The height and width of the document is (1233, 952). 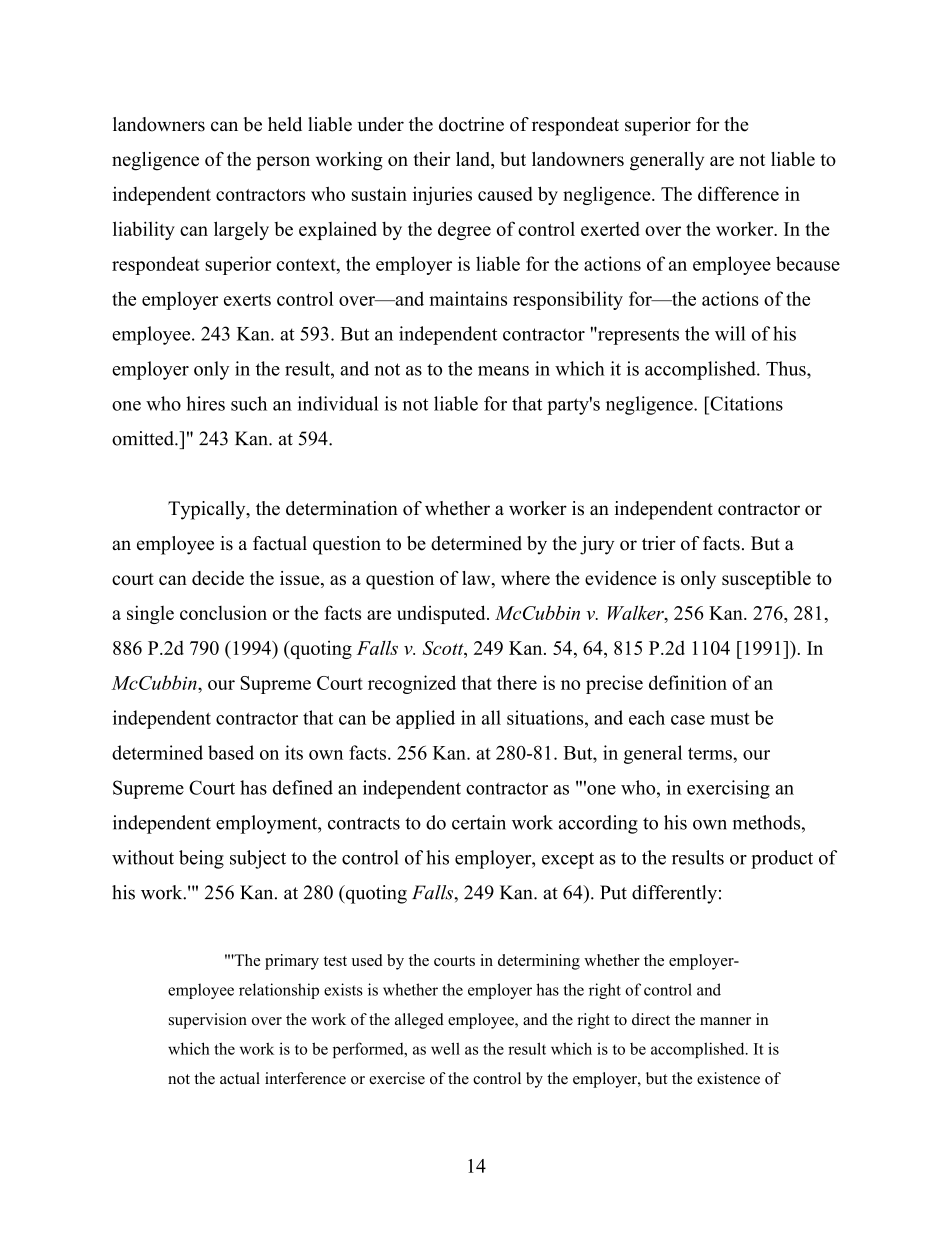 I want to click on hires, so click(x=205, y=403).
